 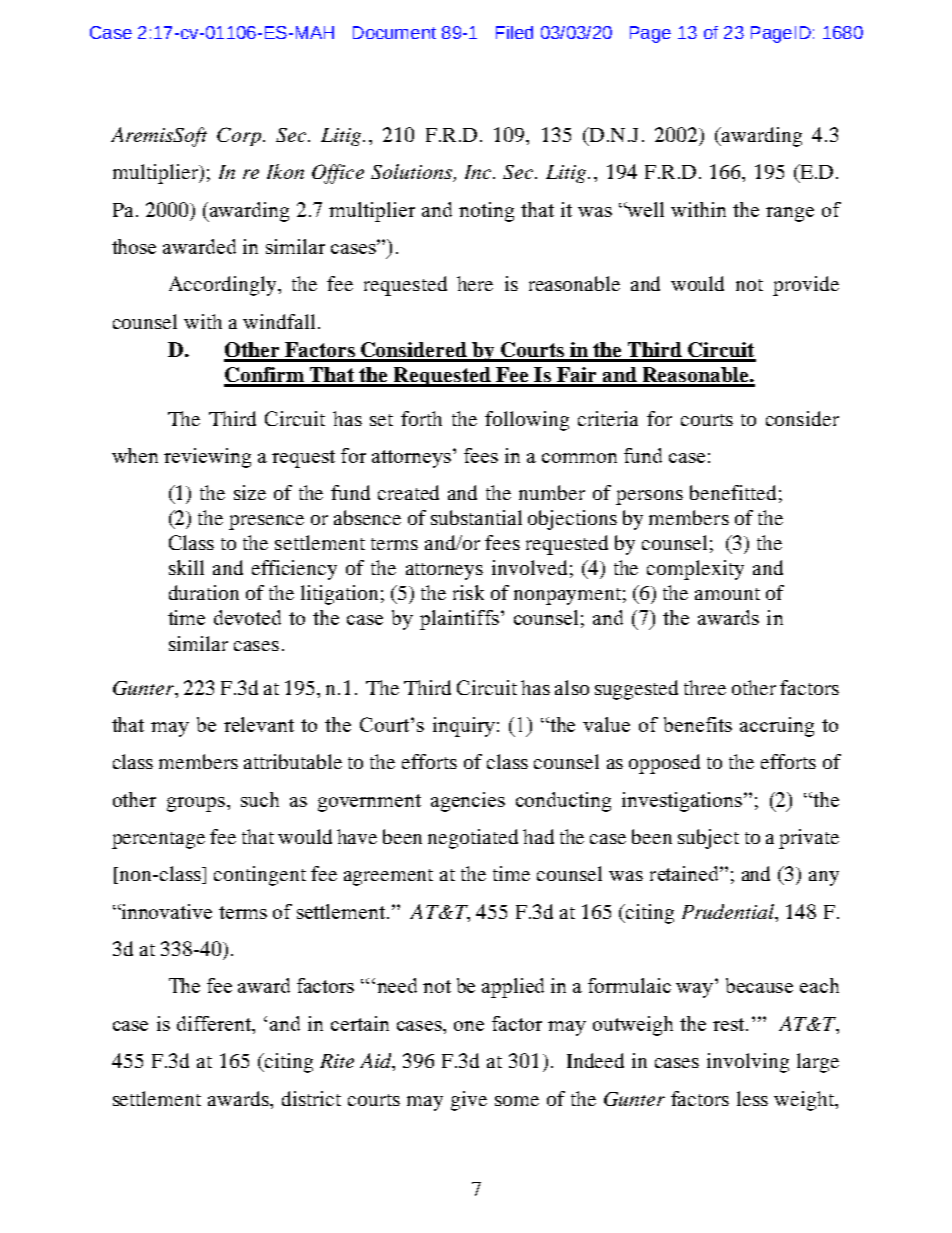 I want to click on risk, so click(x=468, y=592).
